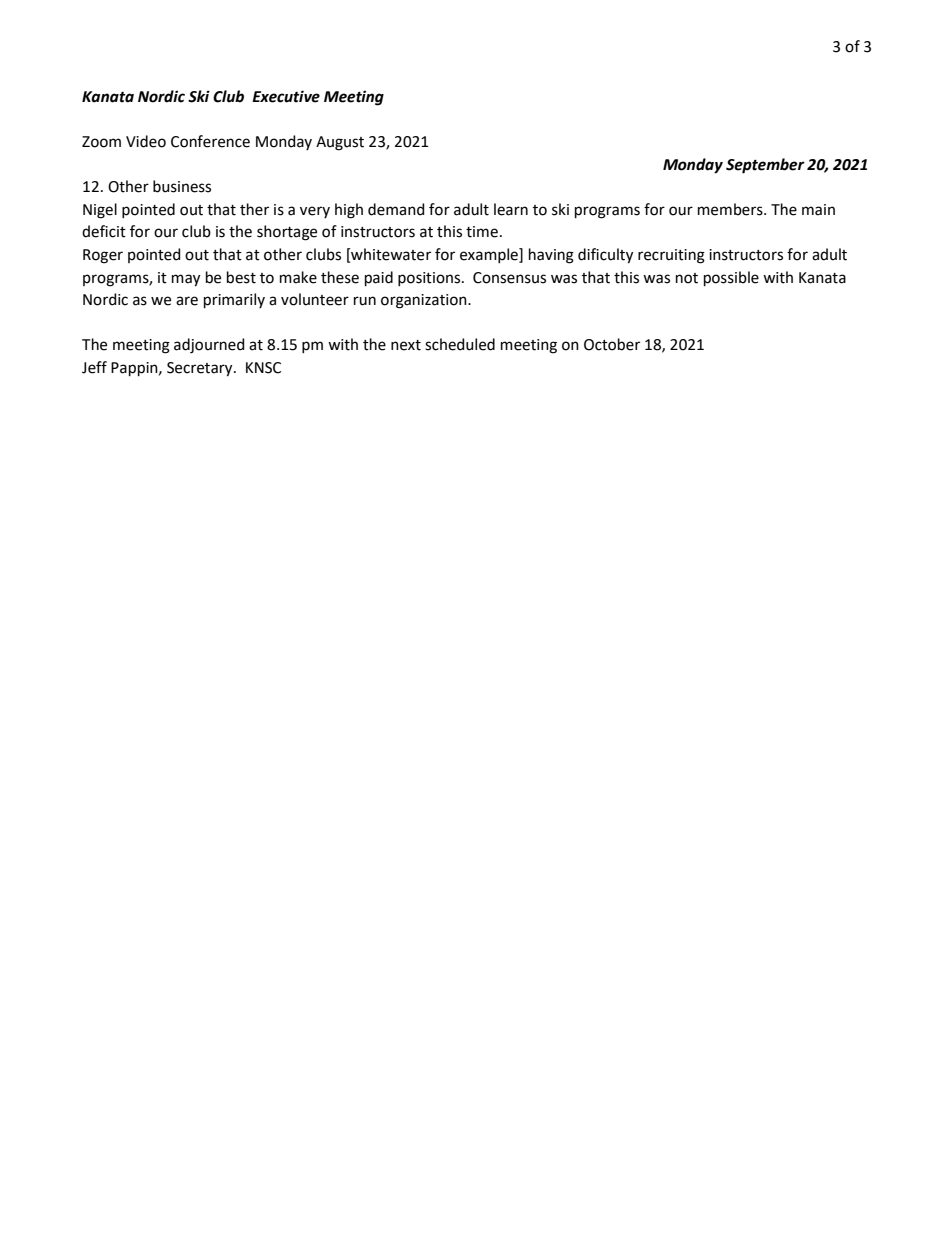  I want to click on Executive, so click(286, 96).
